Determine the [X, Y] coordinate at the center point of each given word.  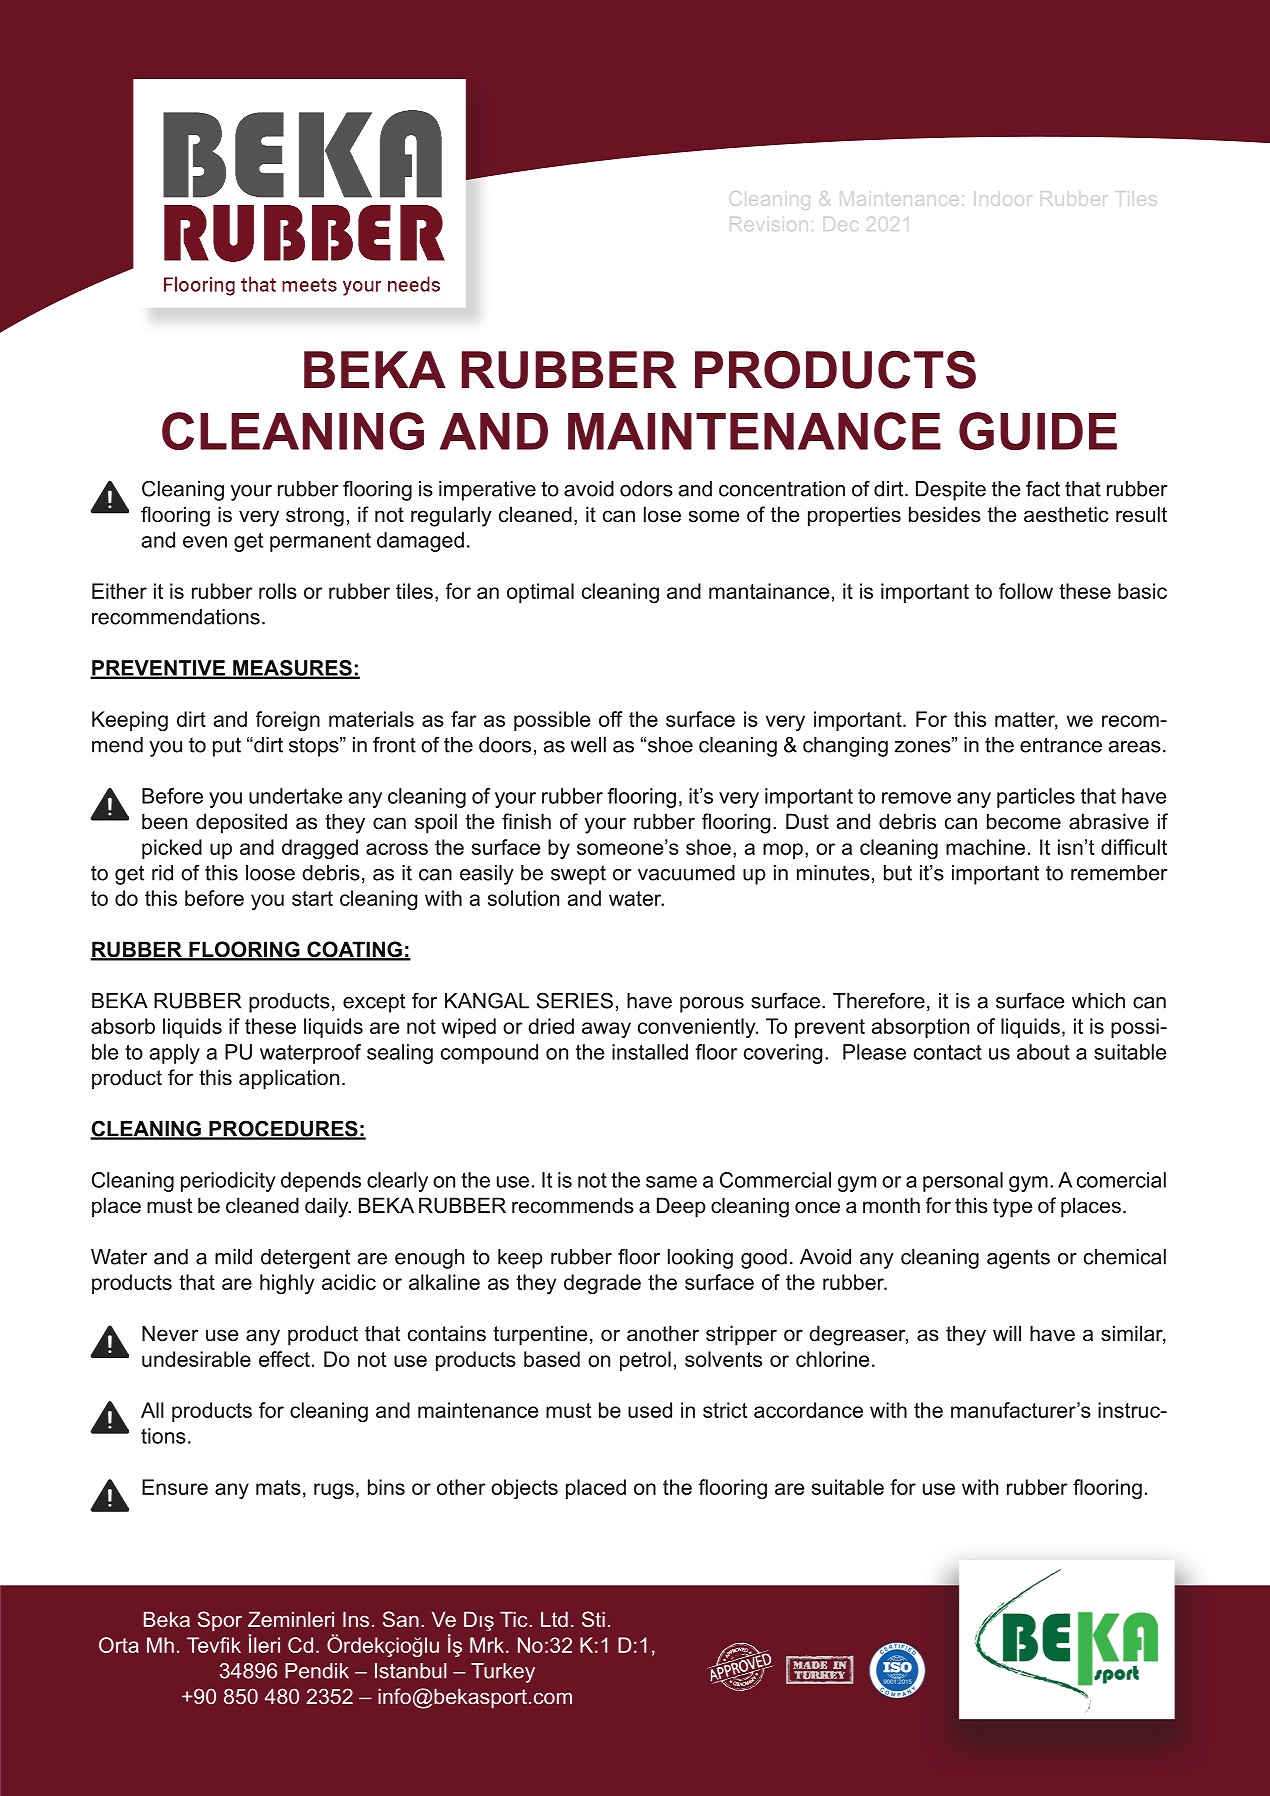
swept [578, 875]
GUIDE [1038, 431]
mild [233, 1257]
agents [1018, 1259]
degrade [602, 1284]
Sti [593, 1619]
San [401, 1619]
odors [646, 489]
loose [270, 873]
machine [985, 847]
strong [315, 517]
